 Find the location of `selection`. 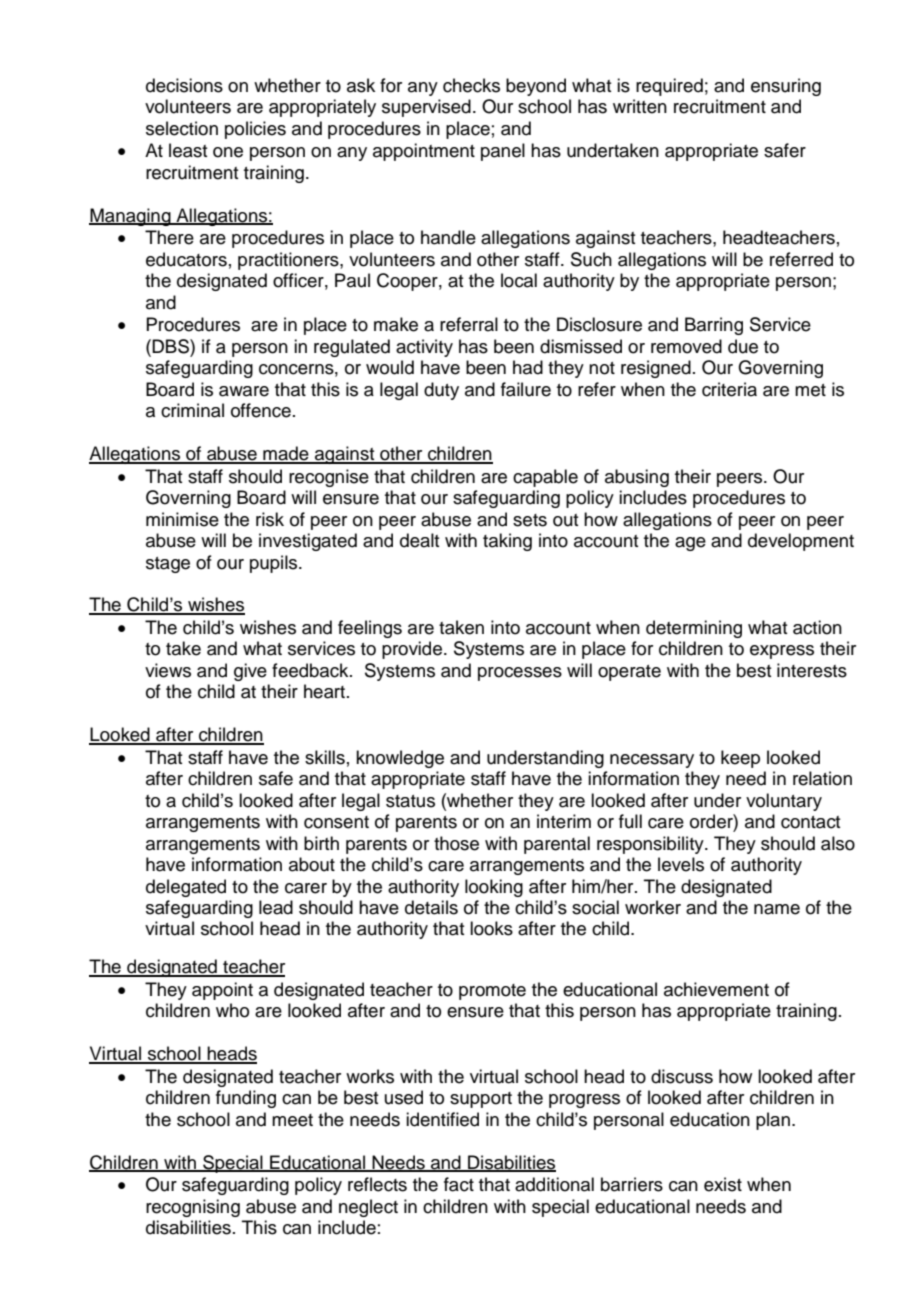

selection is located at coordinates (182, 128).
